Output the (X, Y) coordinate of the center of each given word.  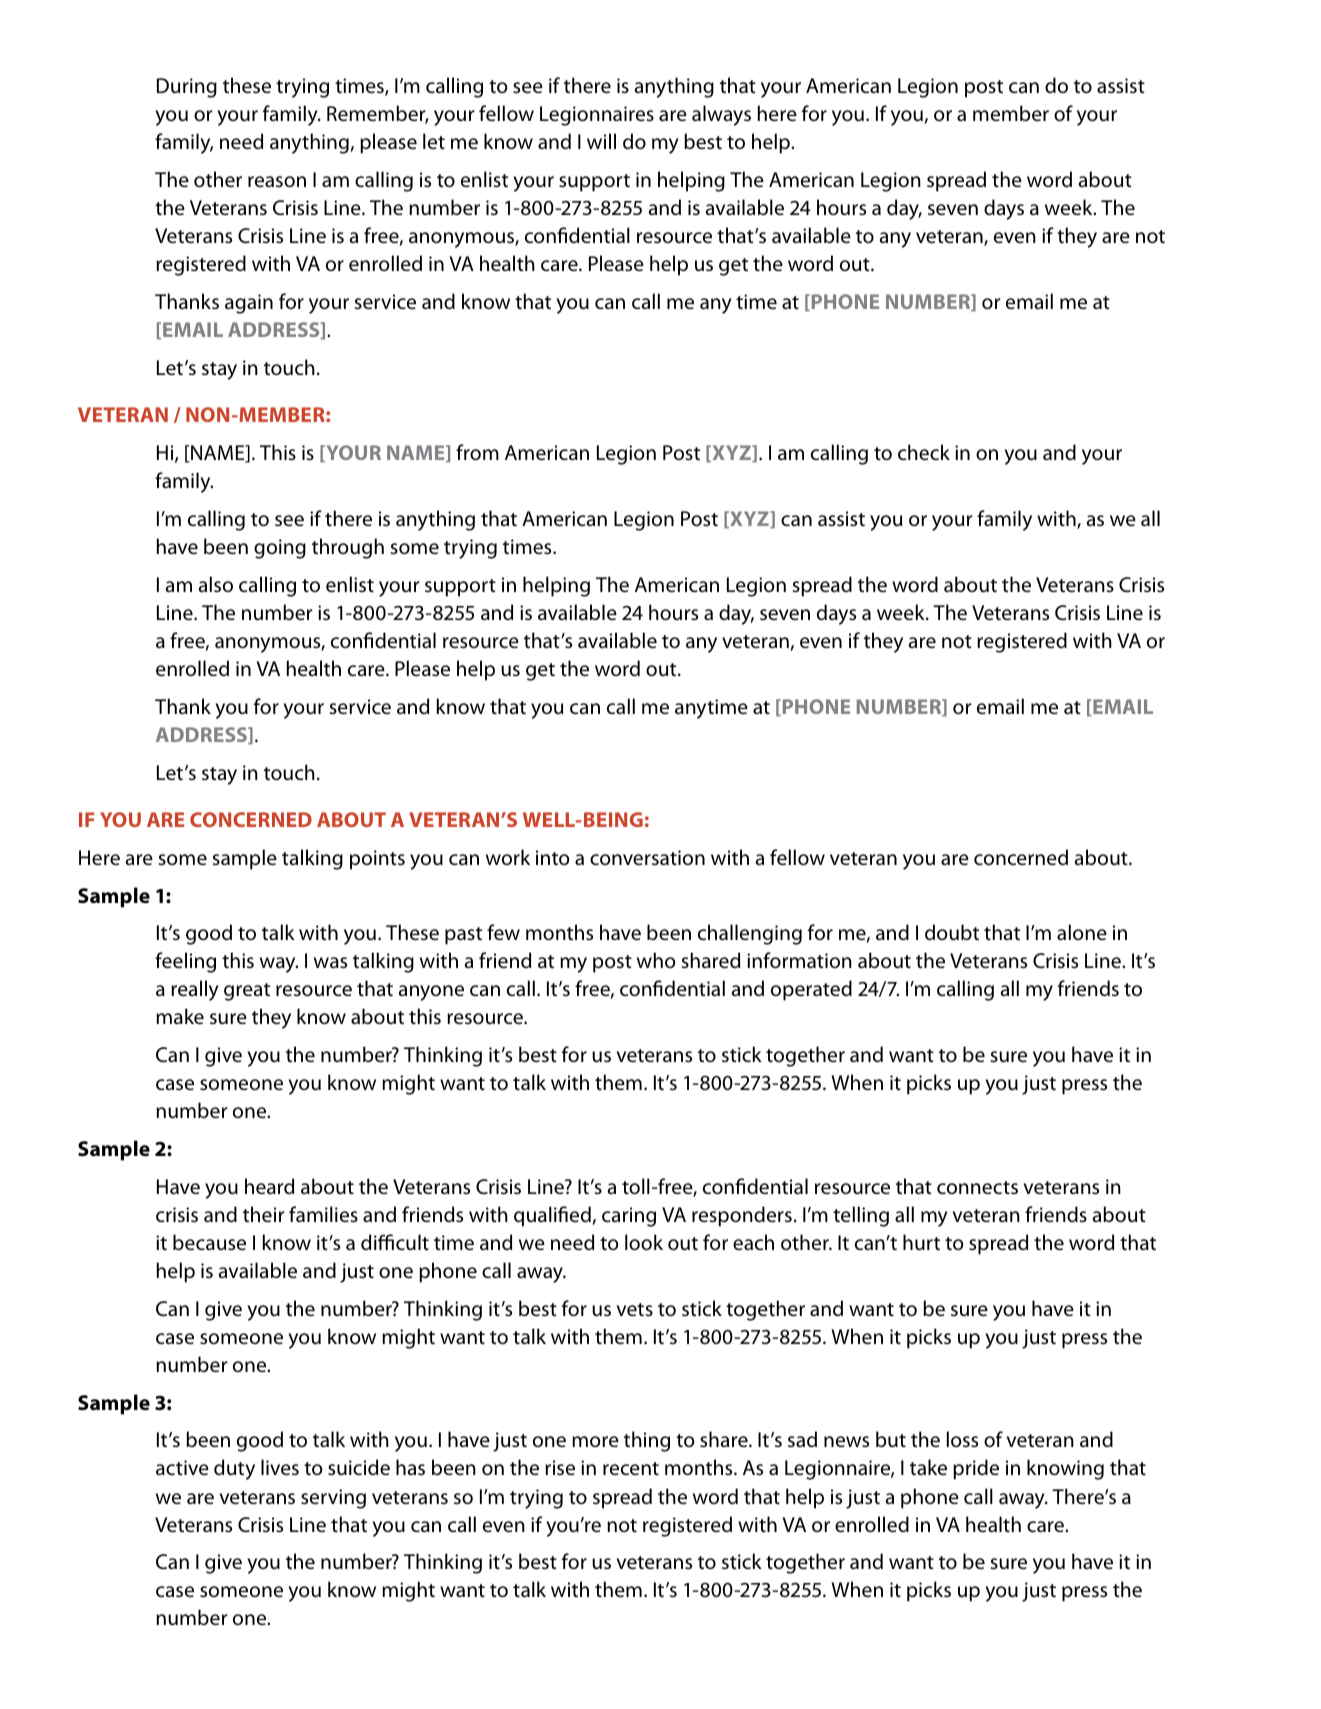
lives (280, 1467)
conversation (647, 857)
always (721, 115)
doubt (952, 932)
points (377, 860)
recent (631, 1468)
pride (976, 1469)
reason (277, 181)
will (601, 141)
